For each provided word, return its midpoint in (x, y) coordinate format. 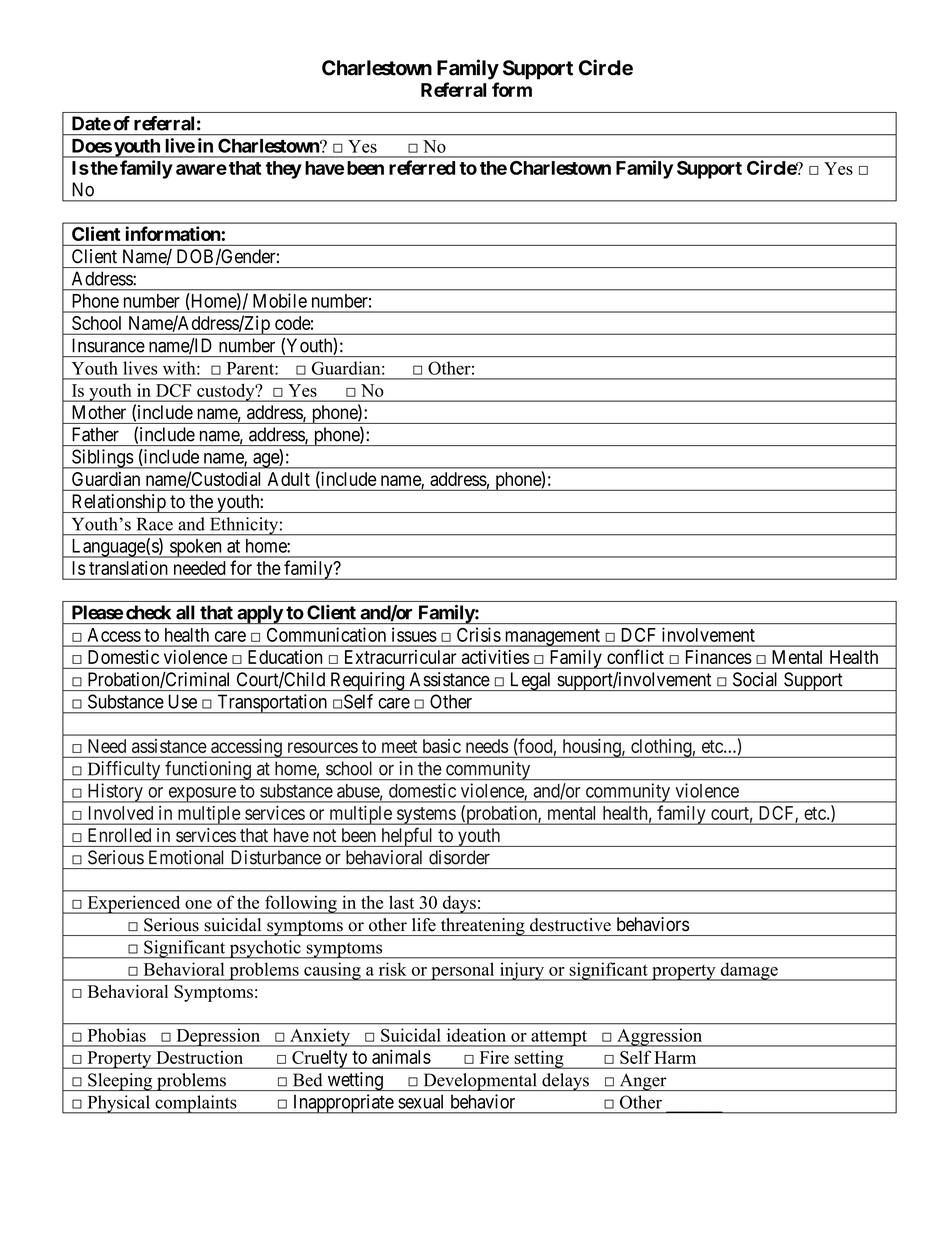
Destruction (200, 1057)
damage (749, 971)
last (401, 902)
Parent (251, 368)
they (284, 170)
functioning (208, 771)
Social (755, 679)
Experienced (134, 904)
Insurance (108, 345)
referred (422, 167)
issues (414, 634)
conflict (635, 656)
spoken (196, 548)
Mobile (280, 300)
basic (442, 746)
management (552, 638)
